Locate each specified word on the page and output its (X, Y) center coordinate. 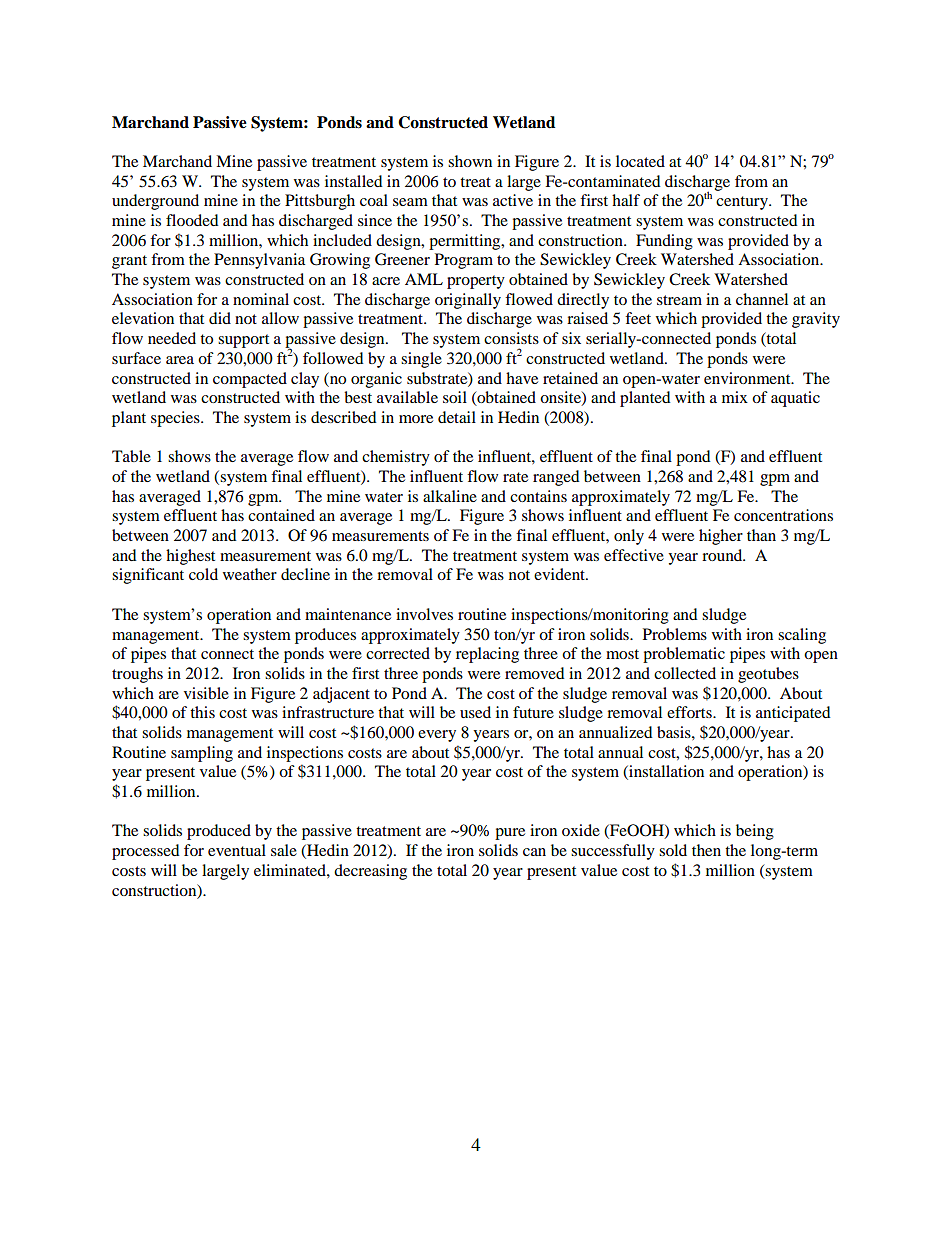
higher (721, 537)
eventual (237, 850)
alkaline (450, 496)
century (743, 203)
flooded (192, 220)
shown (470, 161)
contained (281, 515)
